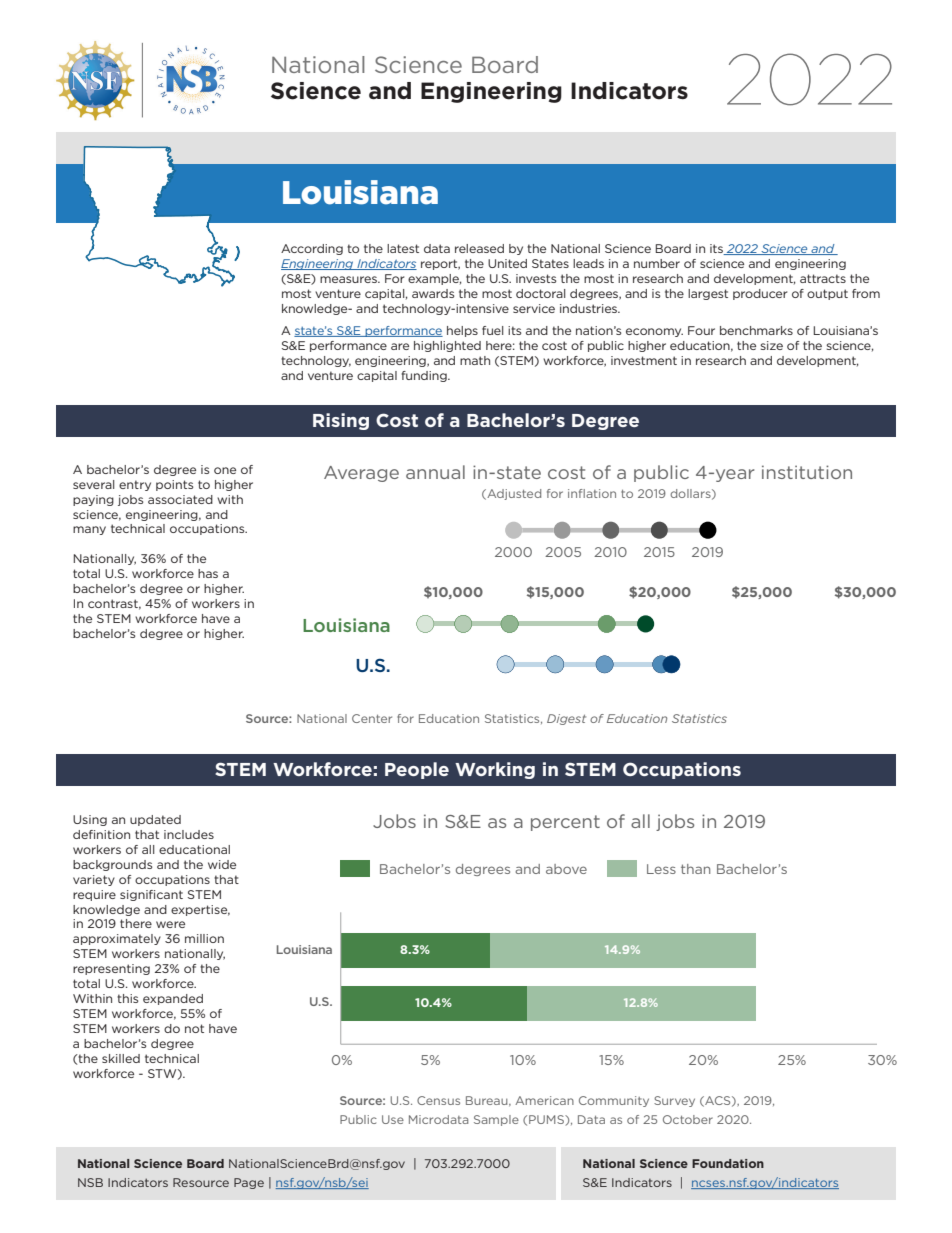  I want to click on Page, so click(249, 1183).
